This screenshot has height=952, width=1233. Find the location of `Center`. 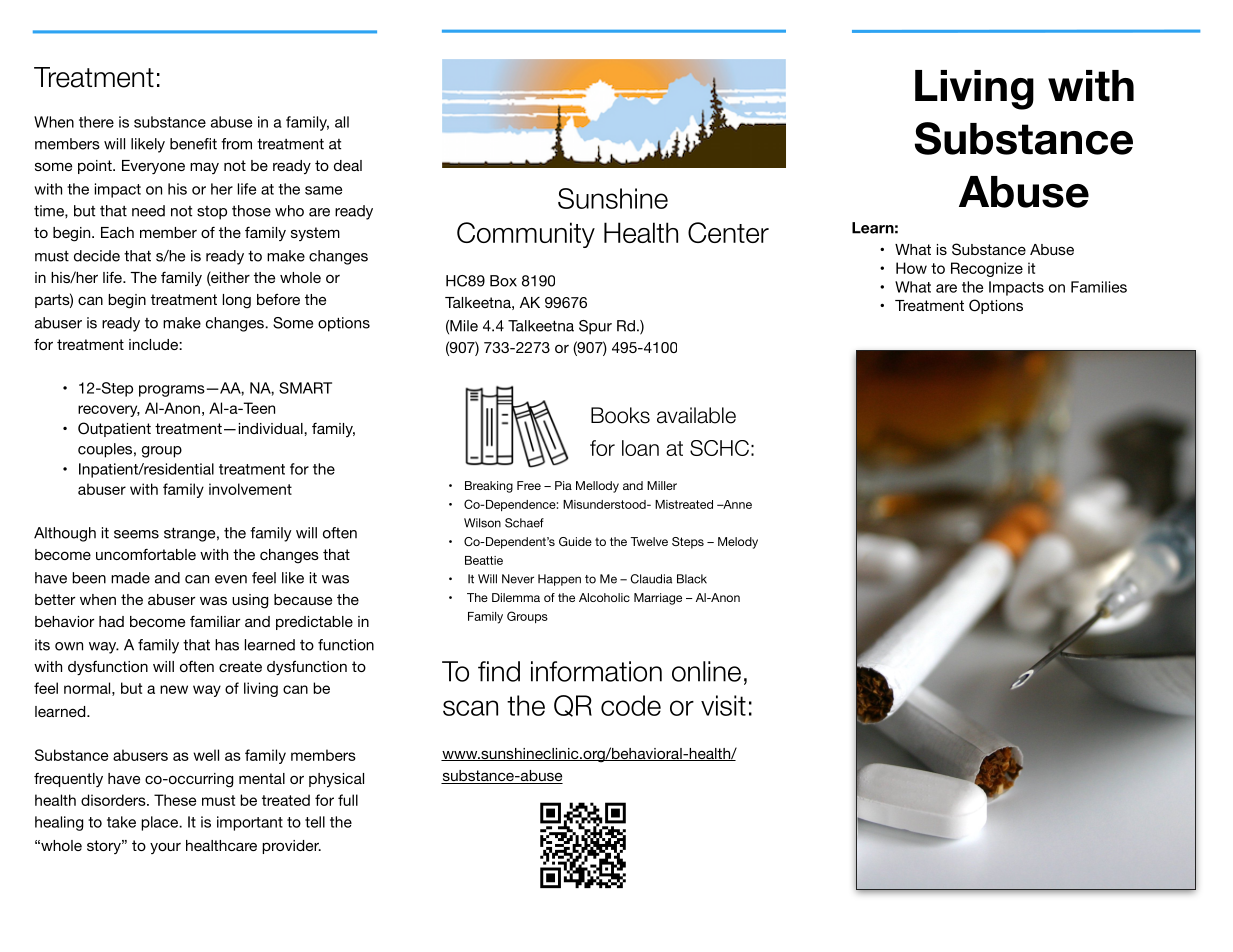

Center is located at coordinates (728, 232).
